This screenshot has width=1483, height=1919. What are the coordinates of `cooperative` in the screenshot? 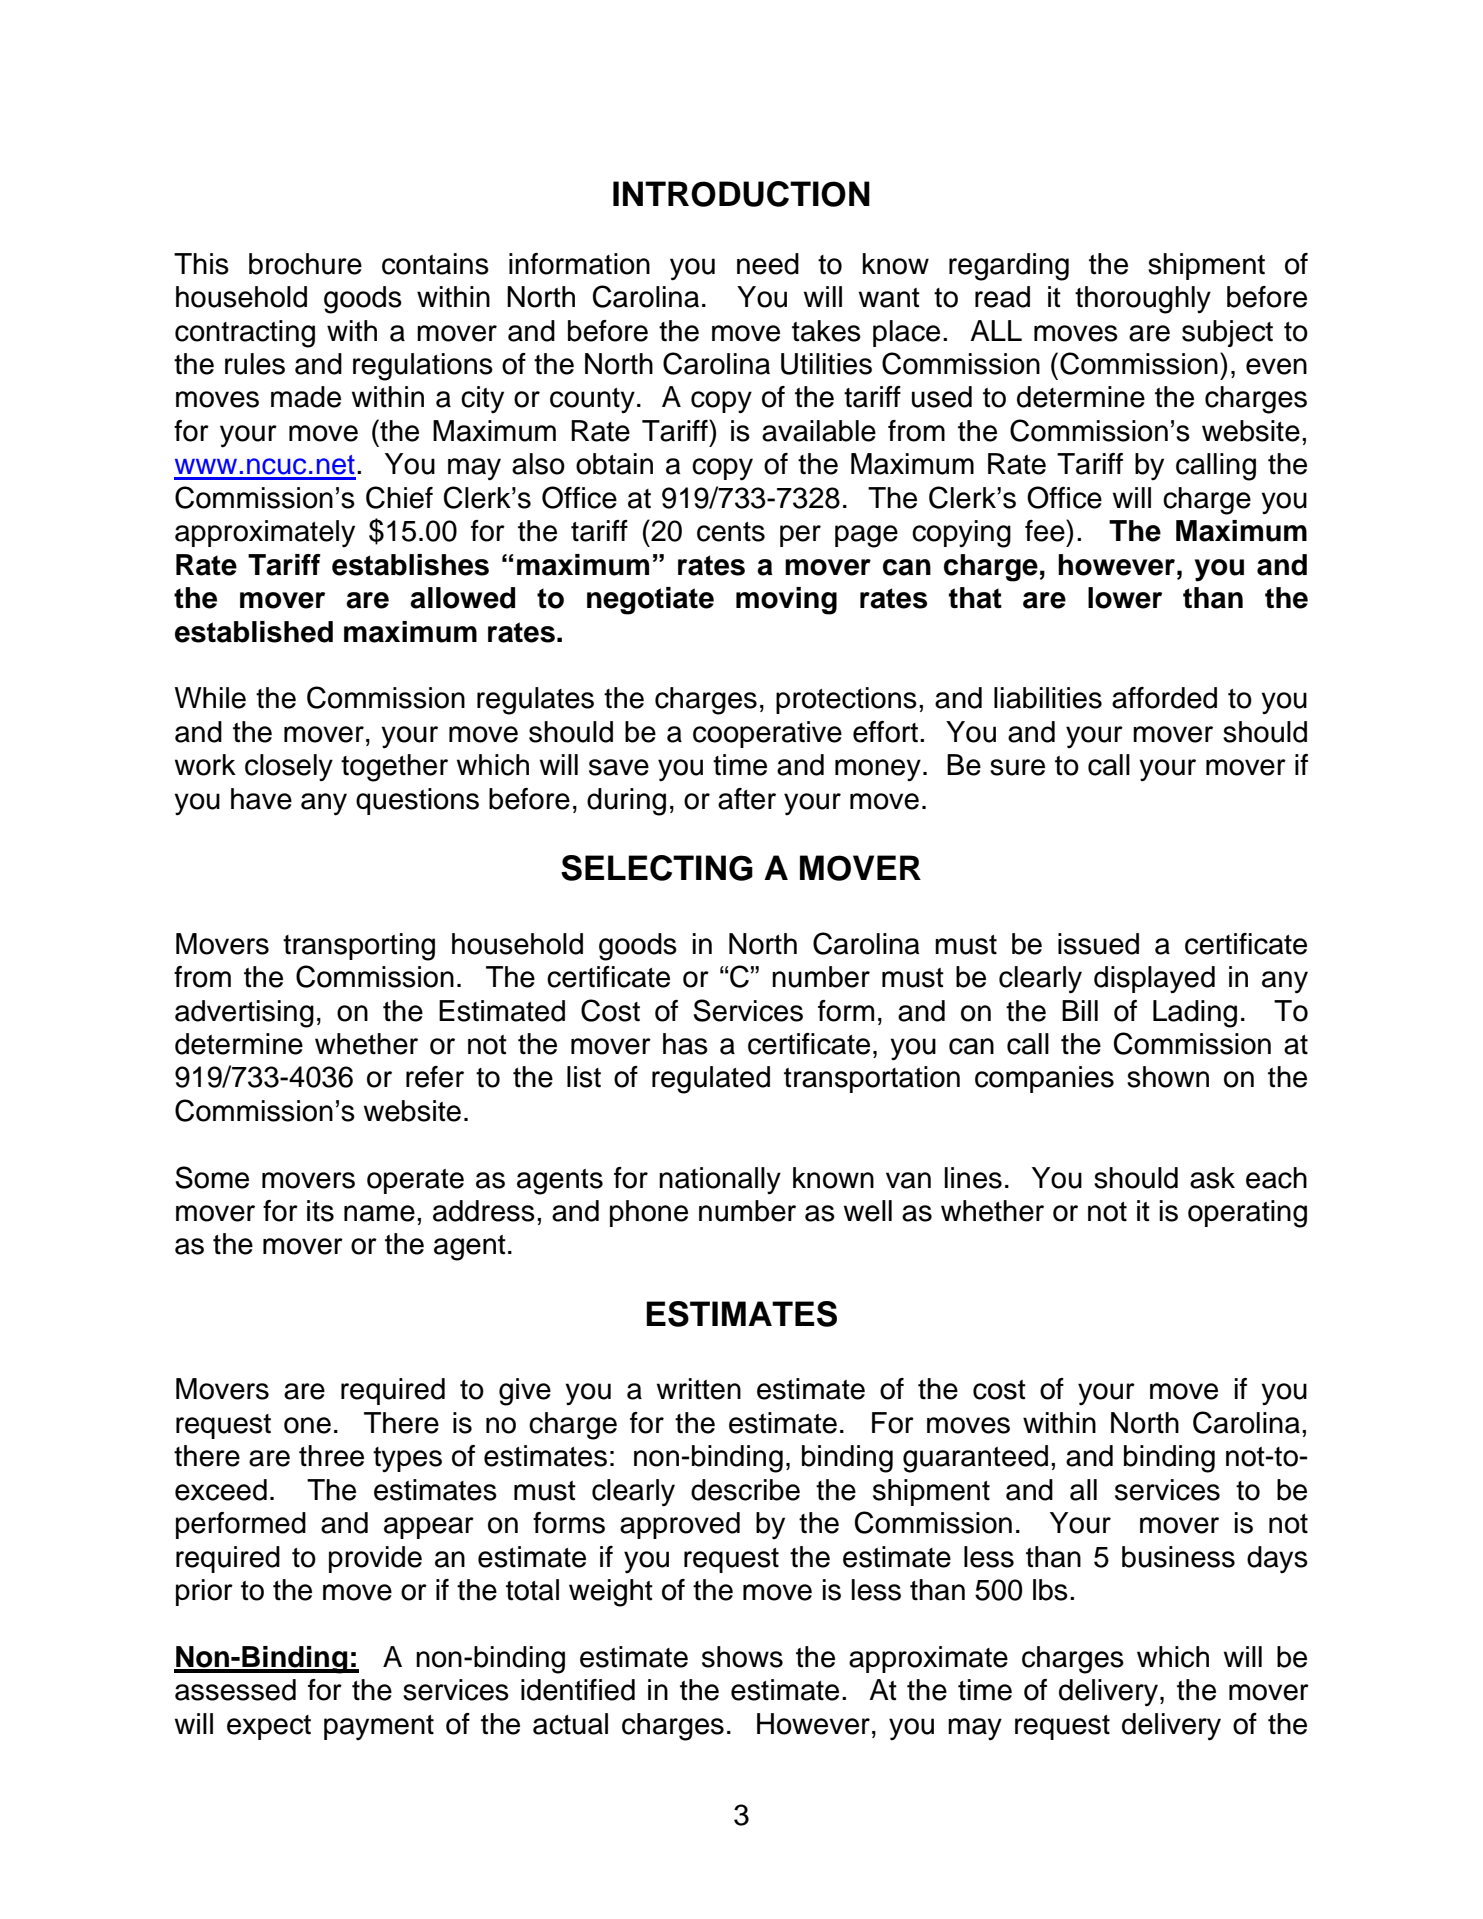 It's located at (767, 734).
